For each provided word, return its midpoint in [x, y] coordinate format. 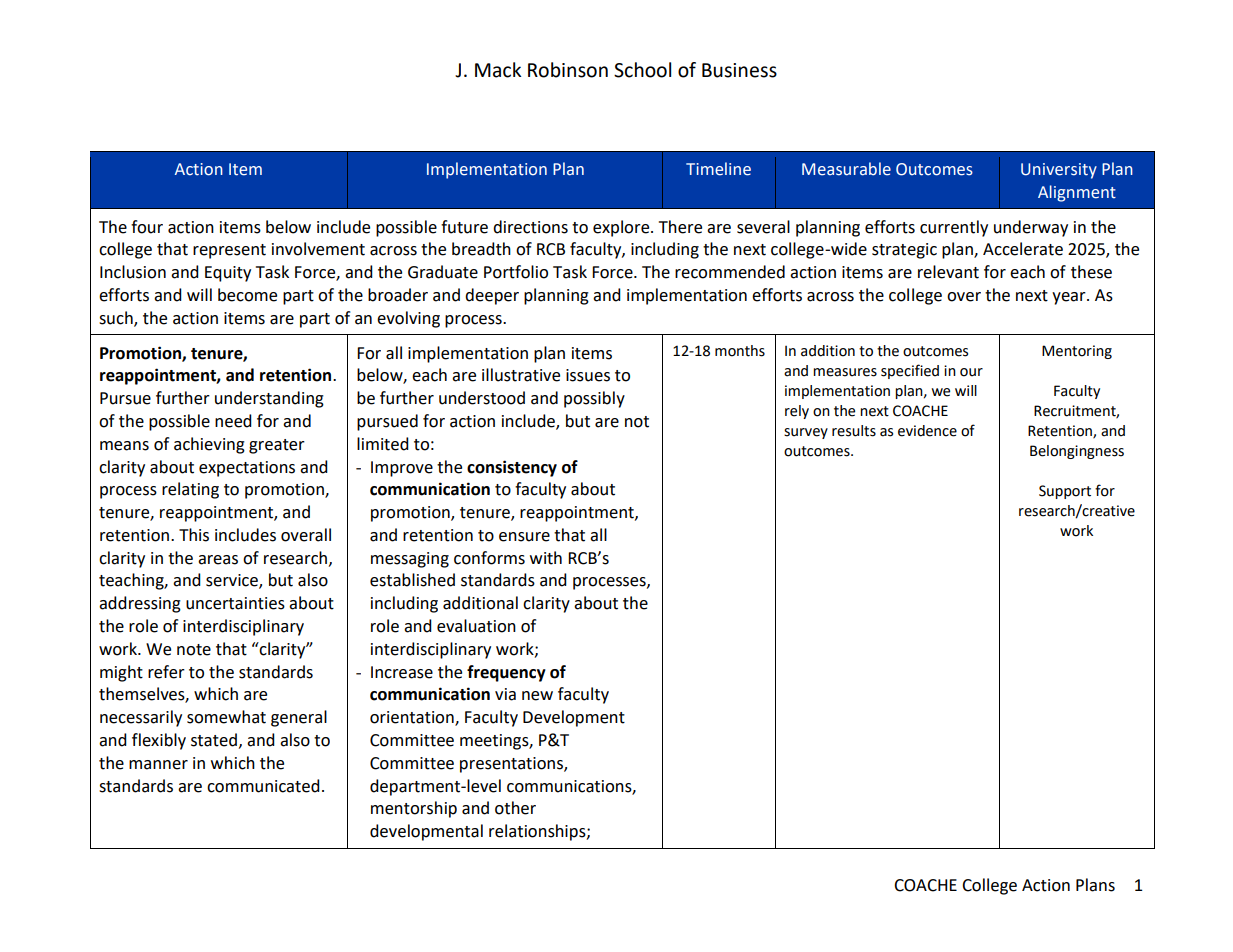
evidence [927, 431]
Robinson [568, 70]
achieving [209, 445]
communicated [263, 786]
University [1059, 171]
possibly [594, 399]
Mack [498, 70]
